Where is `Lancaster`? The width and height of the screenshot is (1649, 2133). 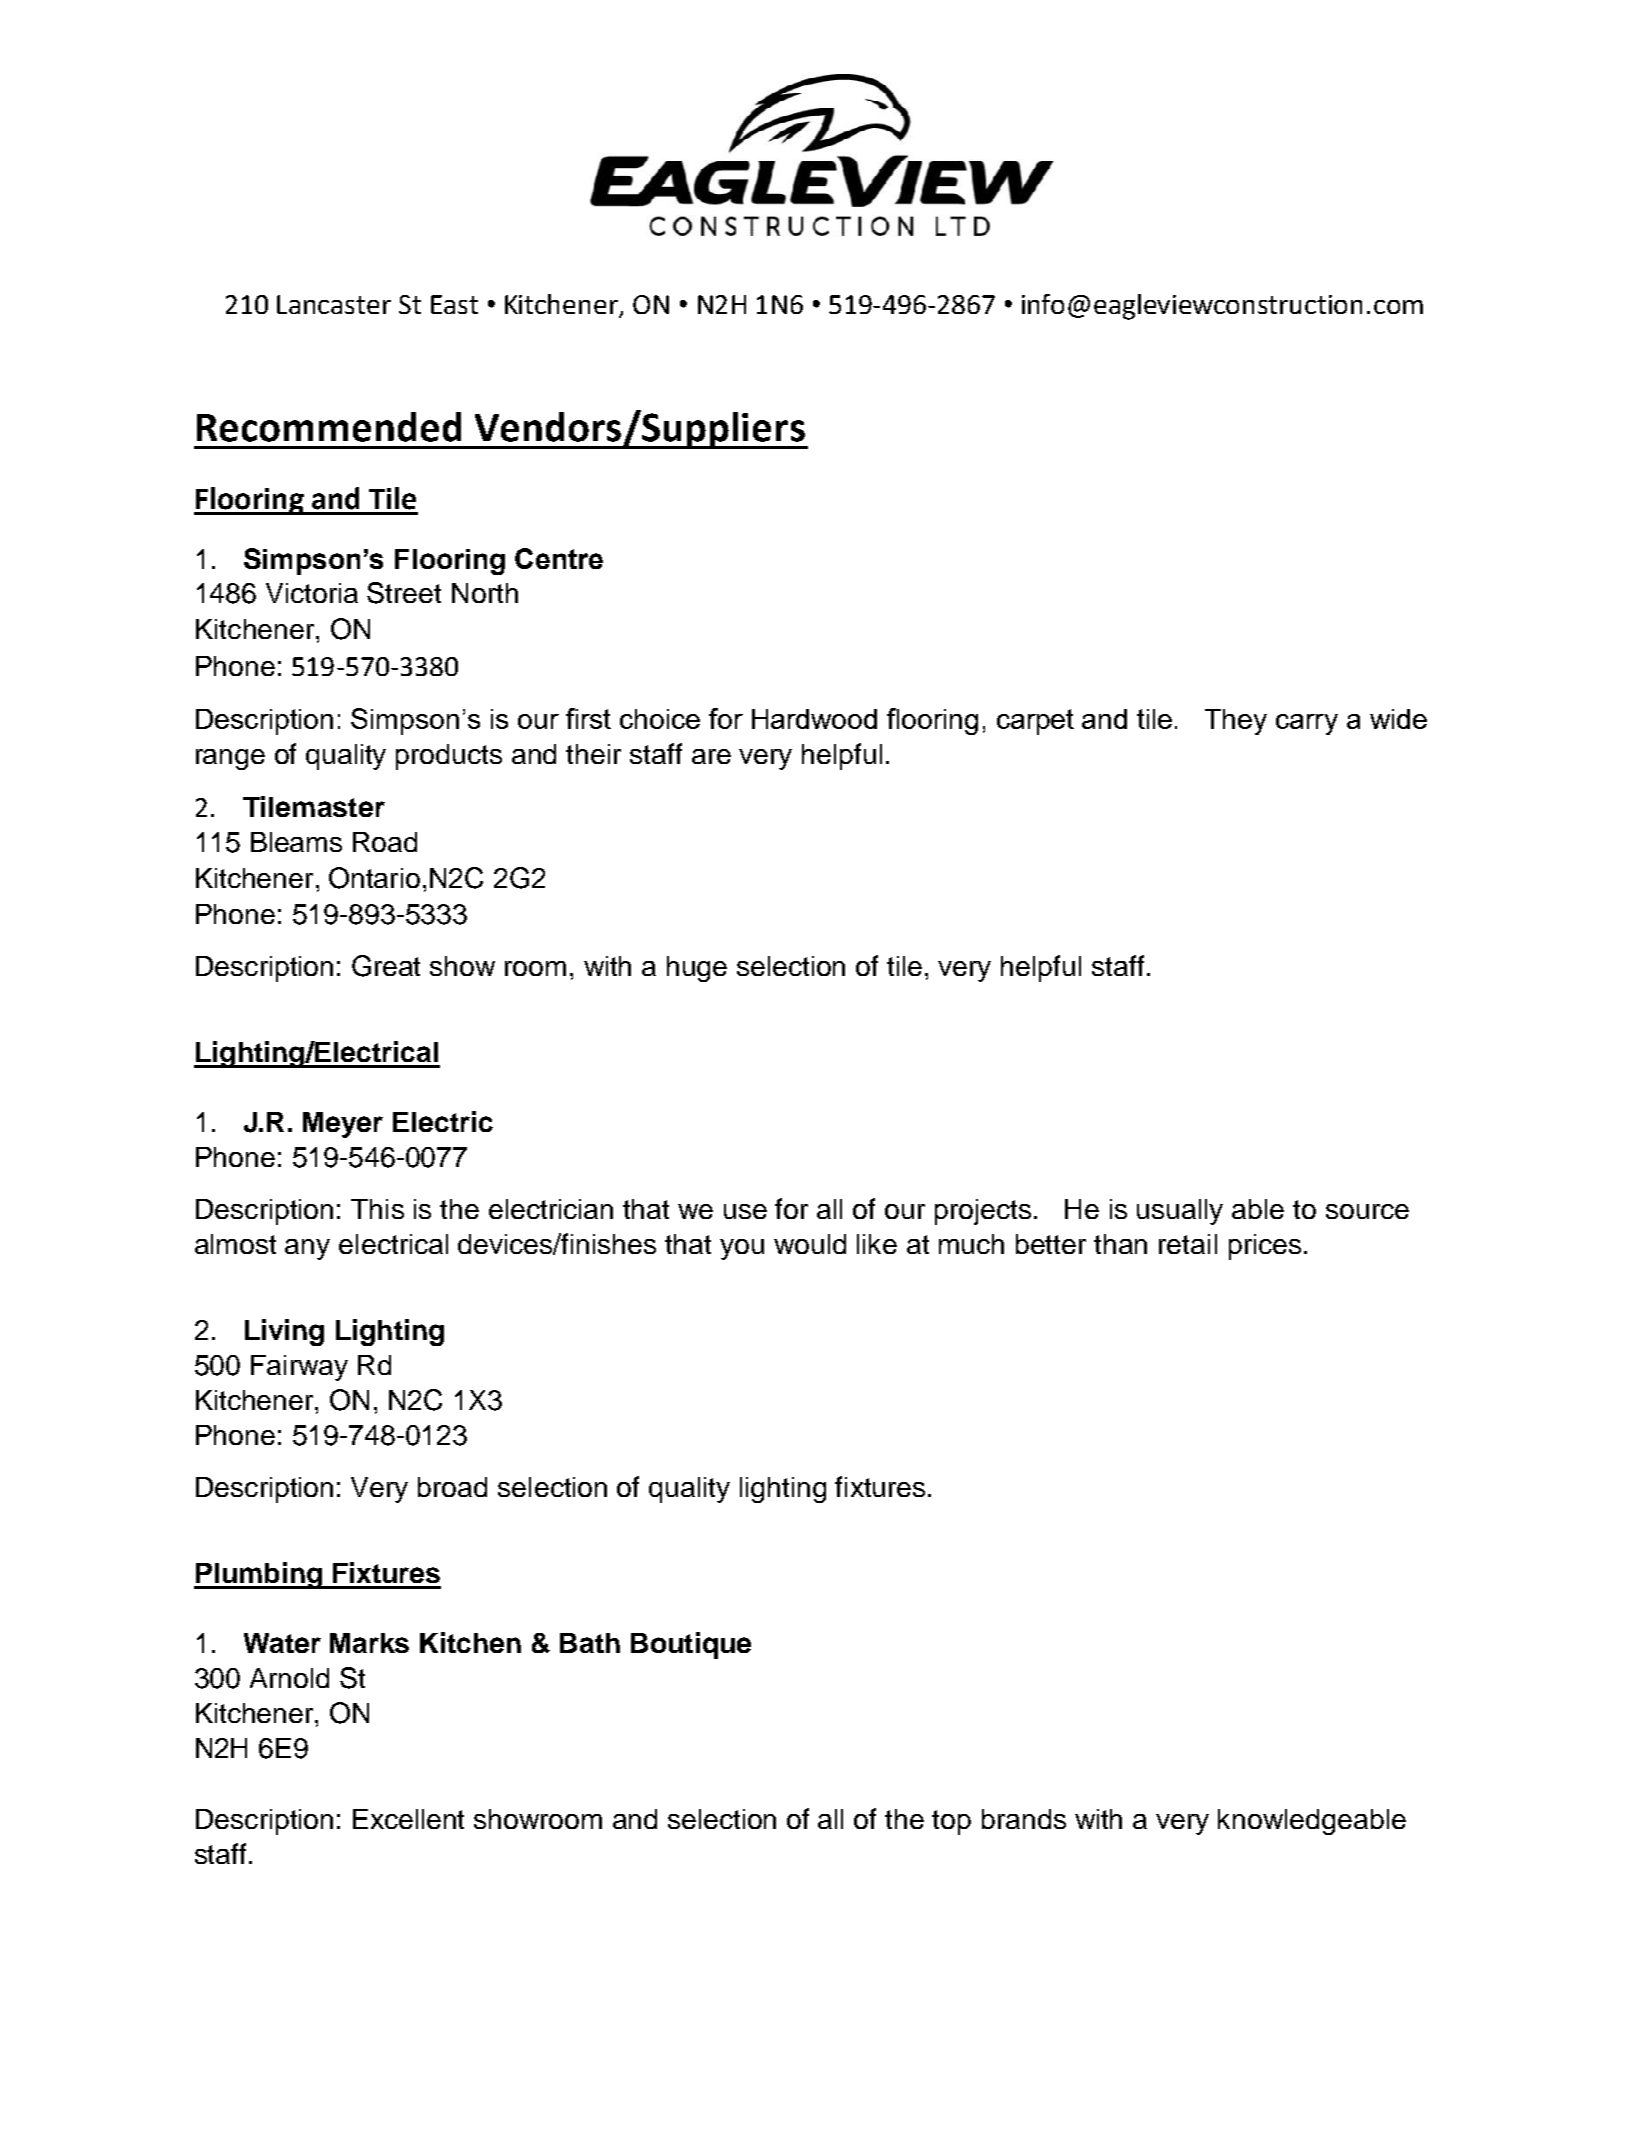 Lancaster is located at coordinates (334, 304).
